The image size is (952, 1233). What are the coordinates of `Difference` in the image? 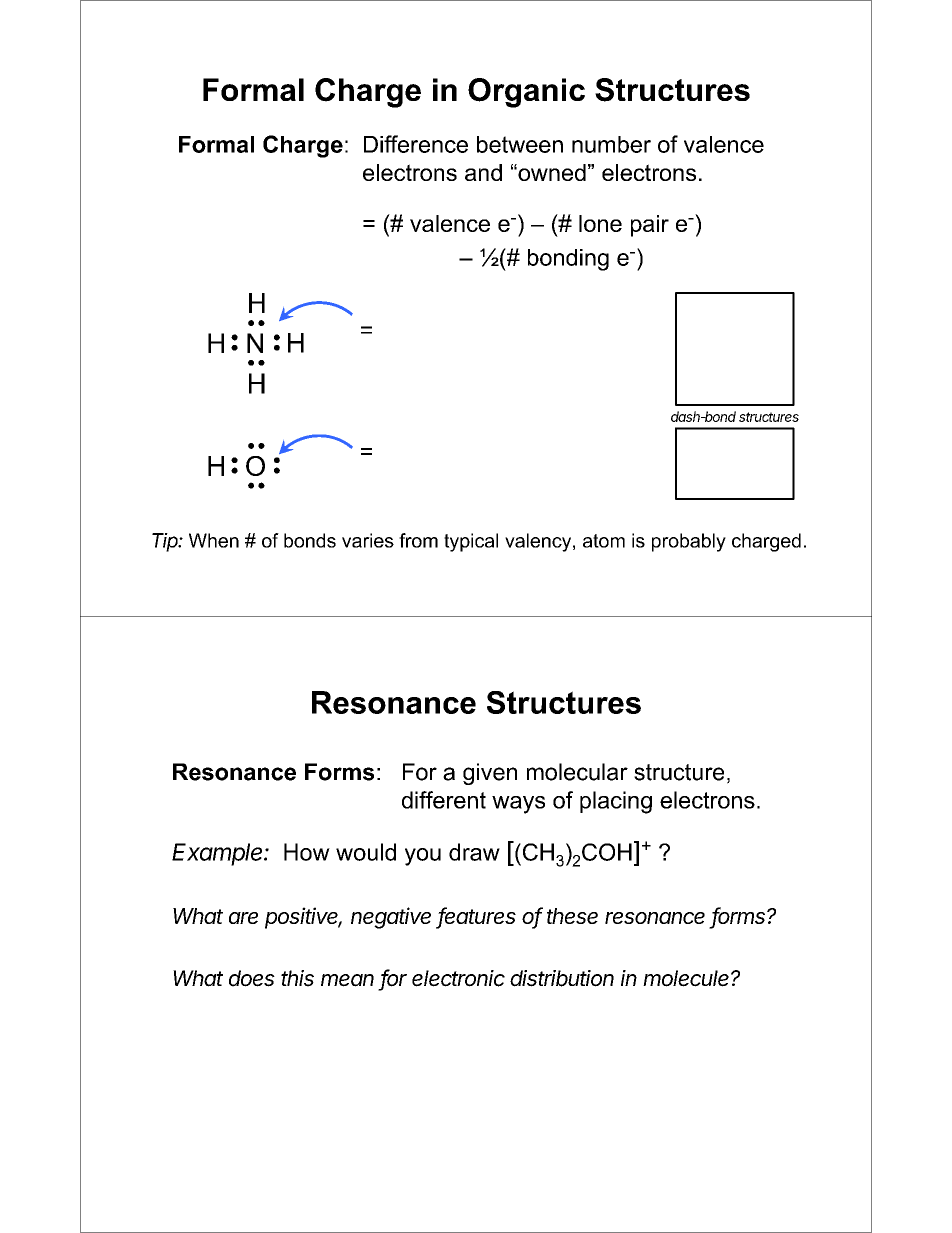 It's located at (416, 144).
